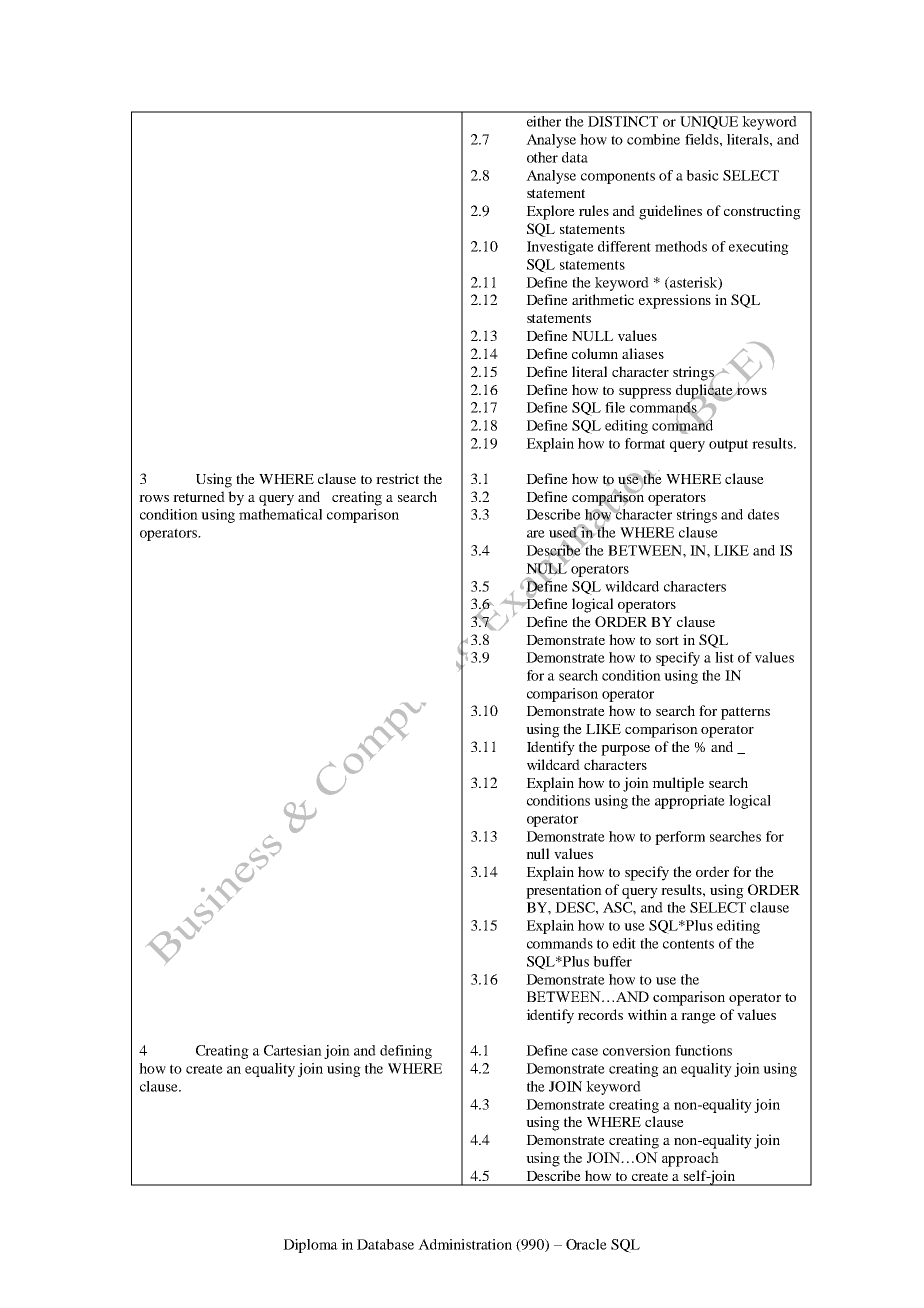  Describe the element at coordinates (293, 1050) in the page. I see `Cartesian` at that location.
